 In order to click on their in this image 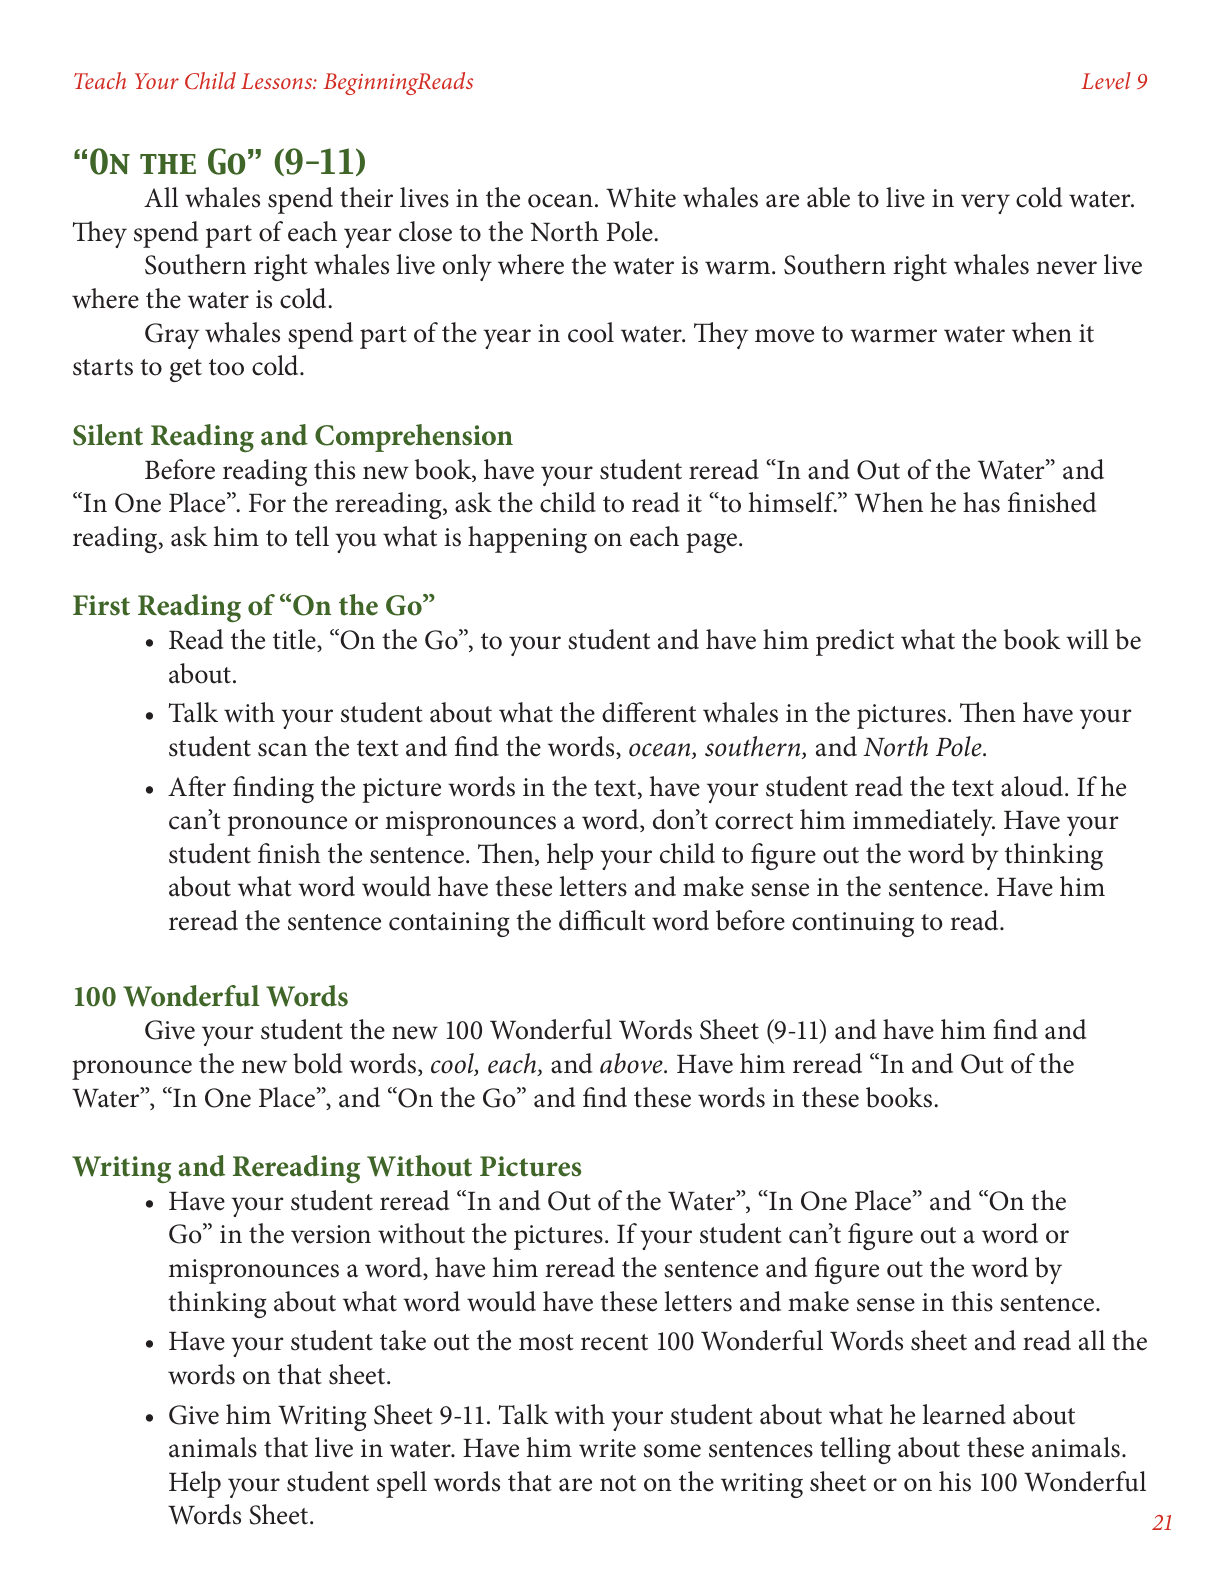, I will do `click(366, 197)`.
